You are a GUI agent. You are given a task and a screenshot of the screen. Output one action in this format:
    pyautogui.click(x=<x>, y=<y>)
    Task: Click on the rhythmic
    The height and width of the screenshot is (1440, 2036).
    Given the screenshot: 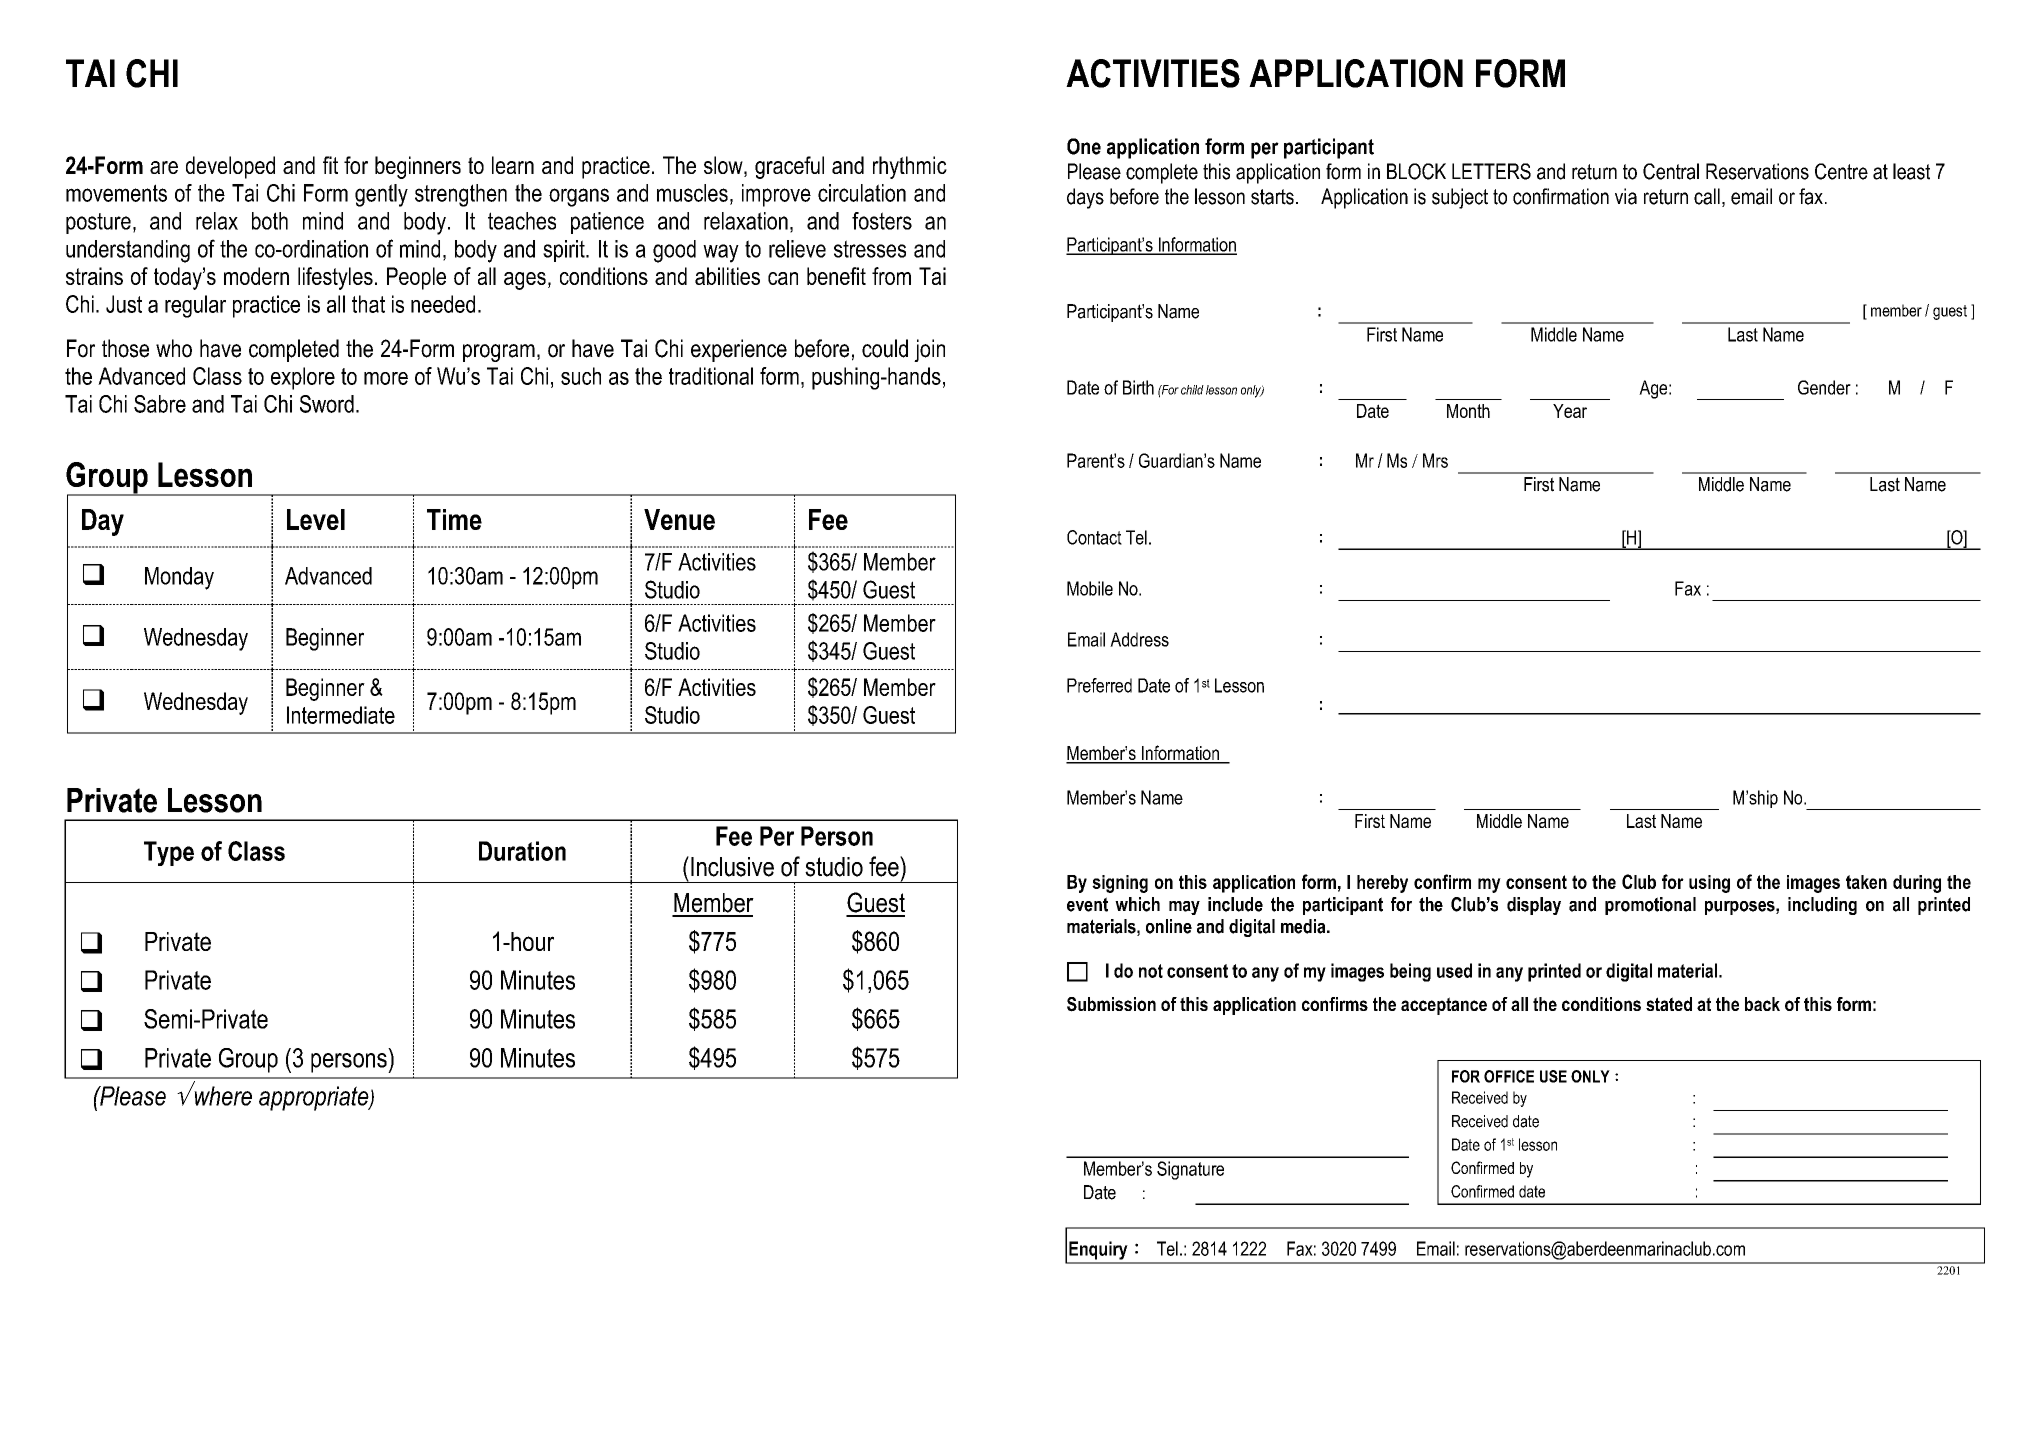 What is the action you would take?
    pyautogui.click(x=910, y=167)
